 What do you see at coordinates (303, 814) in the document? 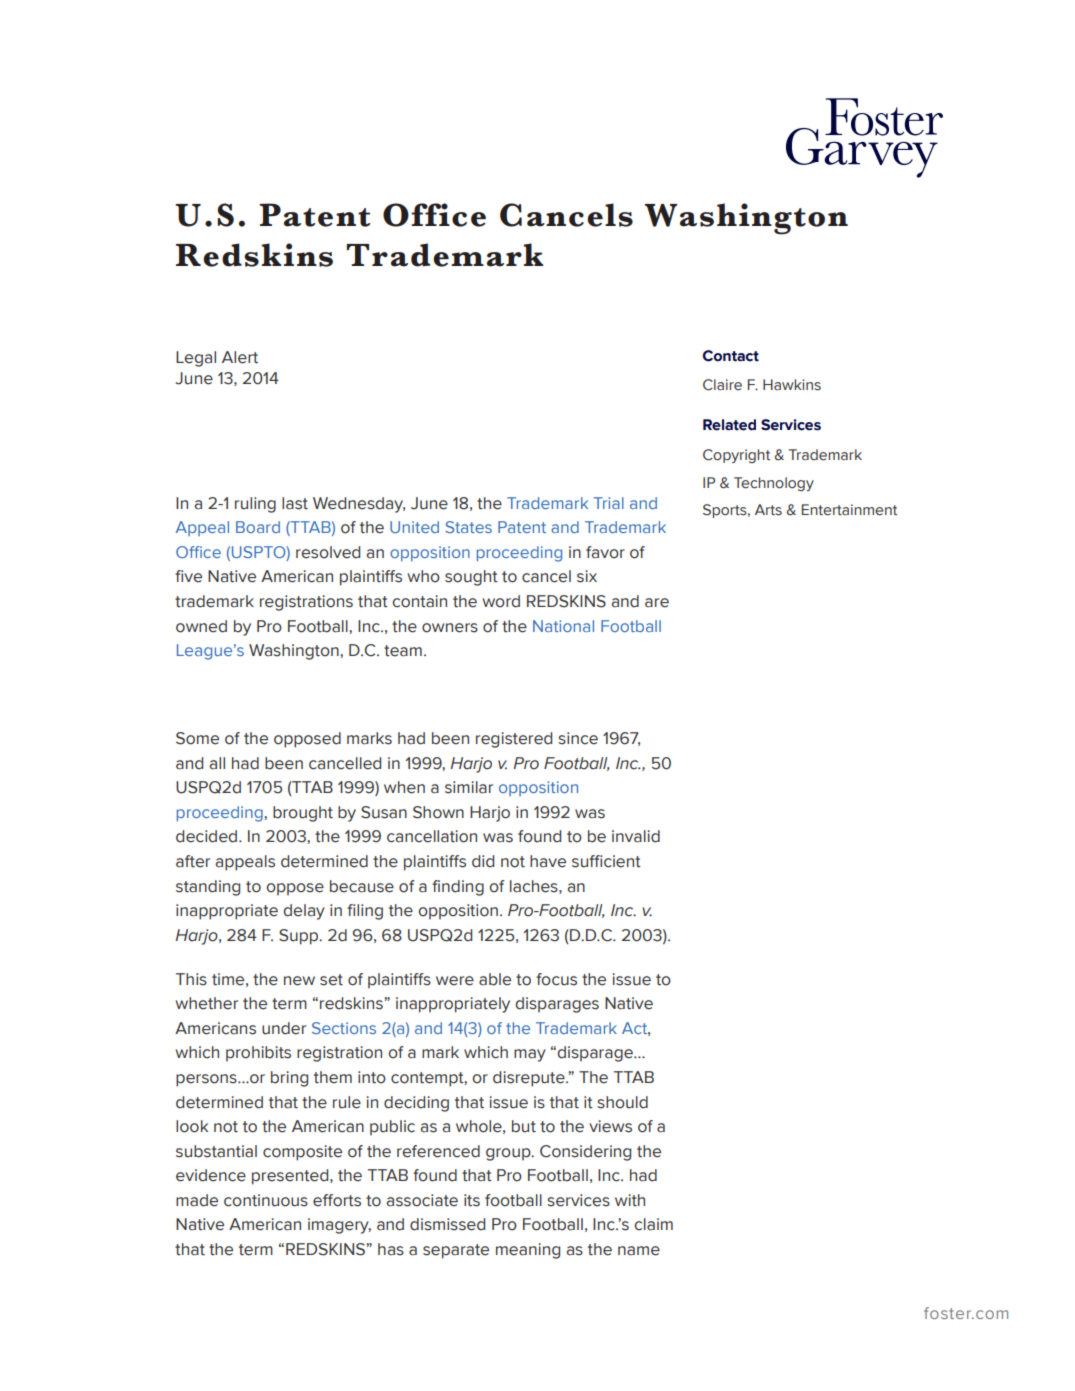
I see `brought` at bounding box center [303, 814].
